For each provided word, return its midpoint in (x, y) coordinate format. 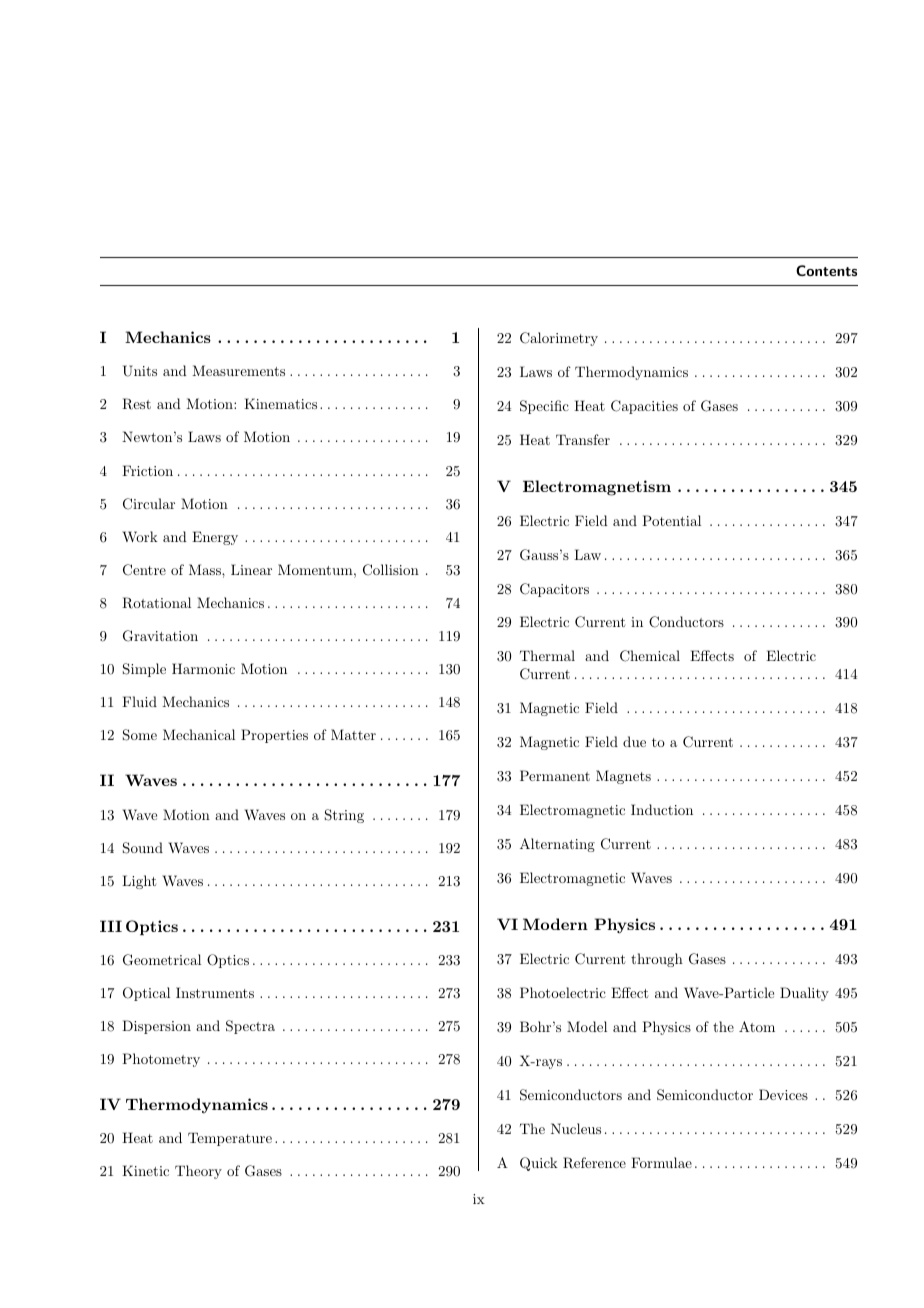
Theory (198, 1172)
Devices (783, 1094)
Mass (206, 569)
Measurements (238, 370)
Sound (143, 848)
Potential (671, 520)
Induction (662, 809)
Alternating (557, 845)
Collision (391, 570)
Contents (826, 270)
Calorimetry (559, 339)
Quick (539, 1164)
